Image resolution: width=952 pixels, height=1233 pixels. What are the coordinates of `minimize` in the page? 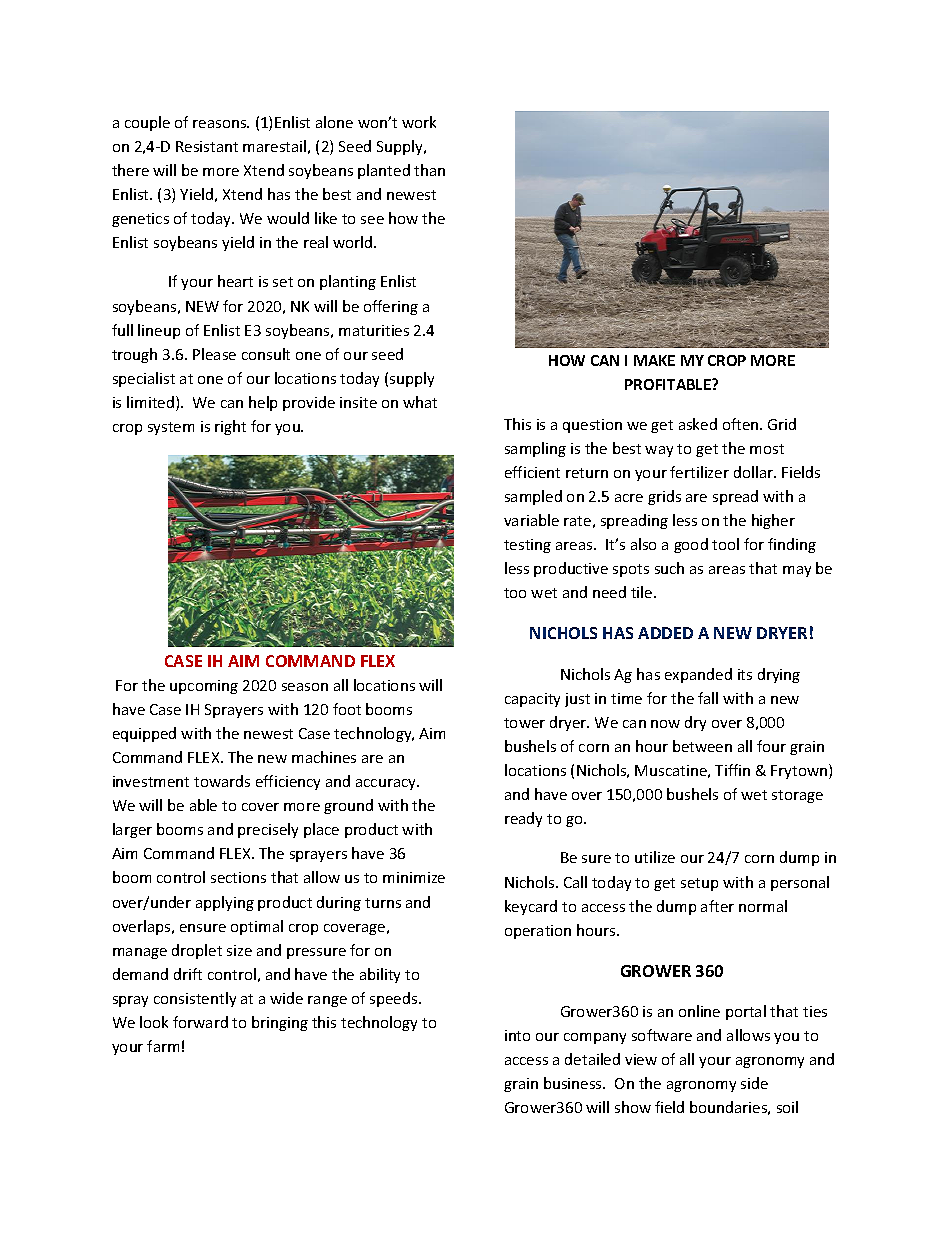 It's located at (414, 877).
